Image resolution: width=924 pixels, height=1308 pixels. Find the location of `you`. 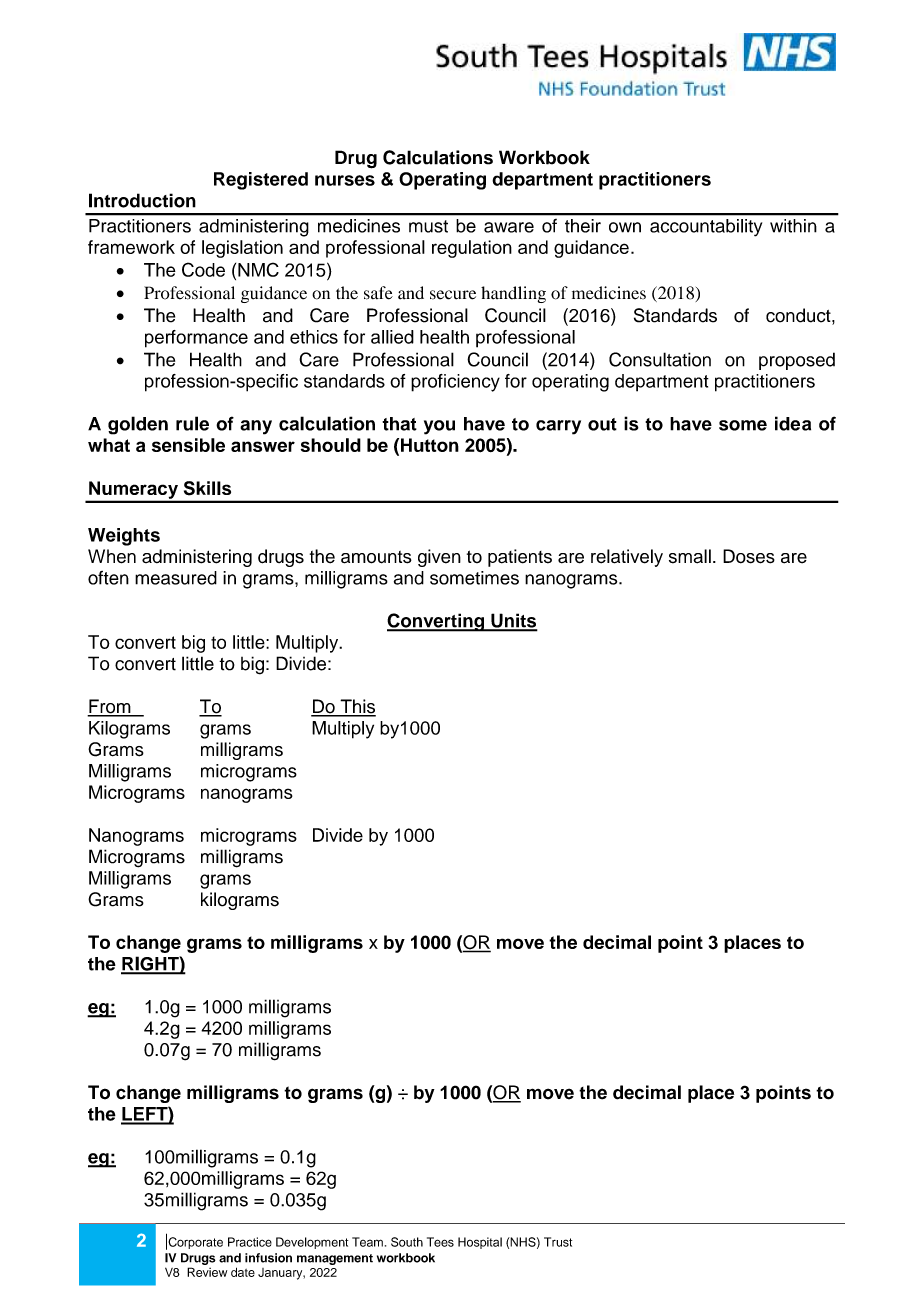

you is located at coordinates (439, 427).
